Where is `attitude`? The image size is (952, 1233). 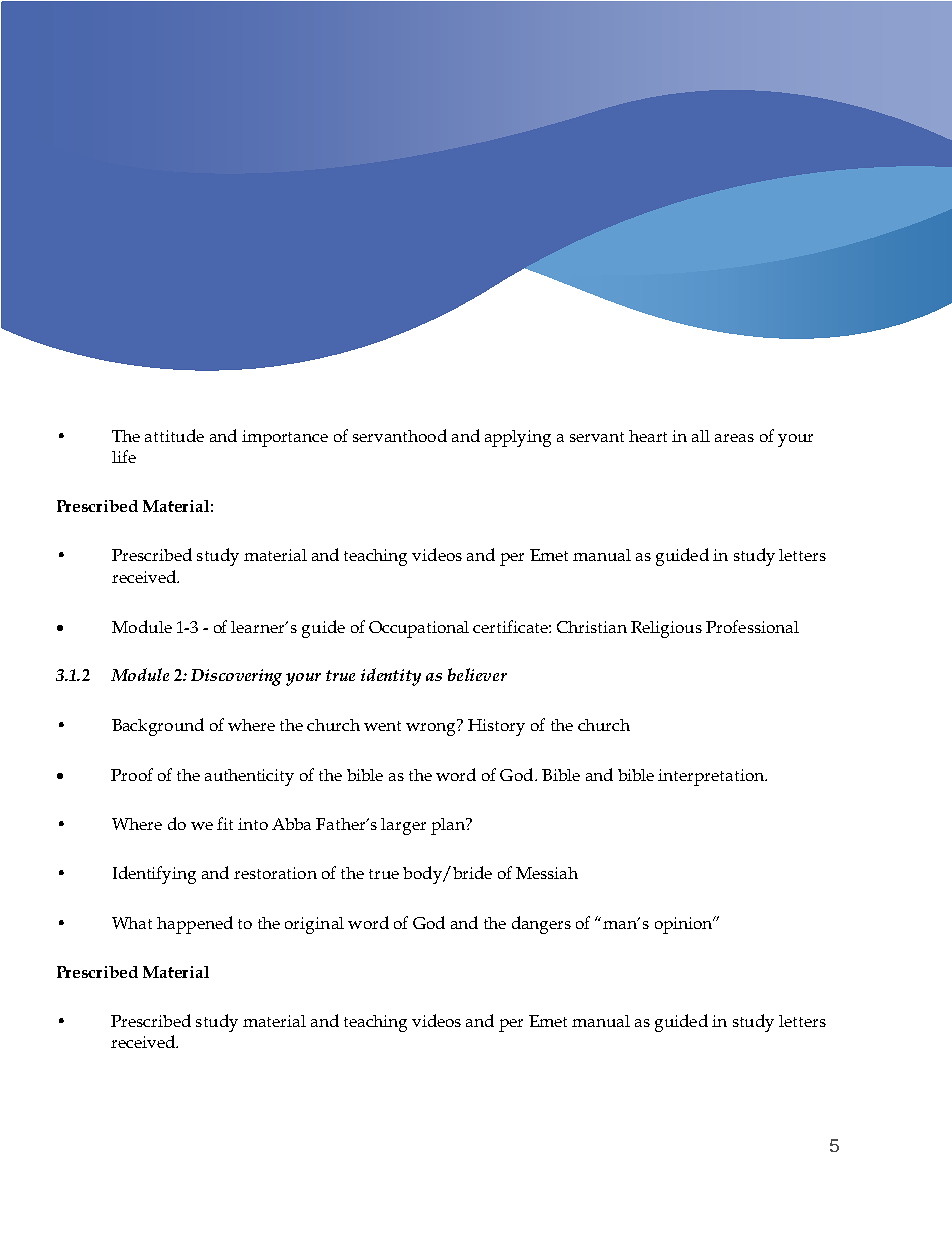
attitude is located at coordinates (174, 435).
